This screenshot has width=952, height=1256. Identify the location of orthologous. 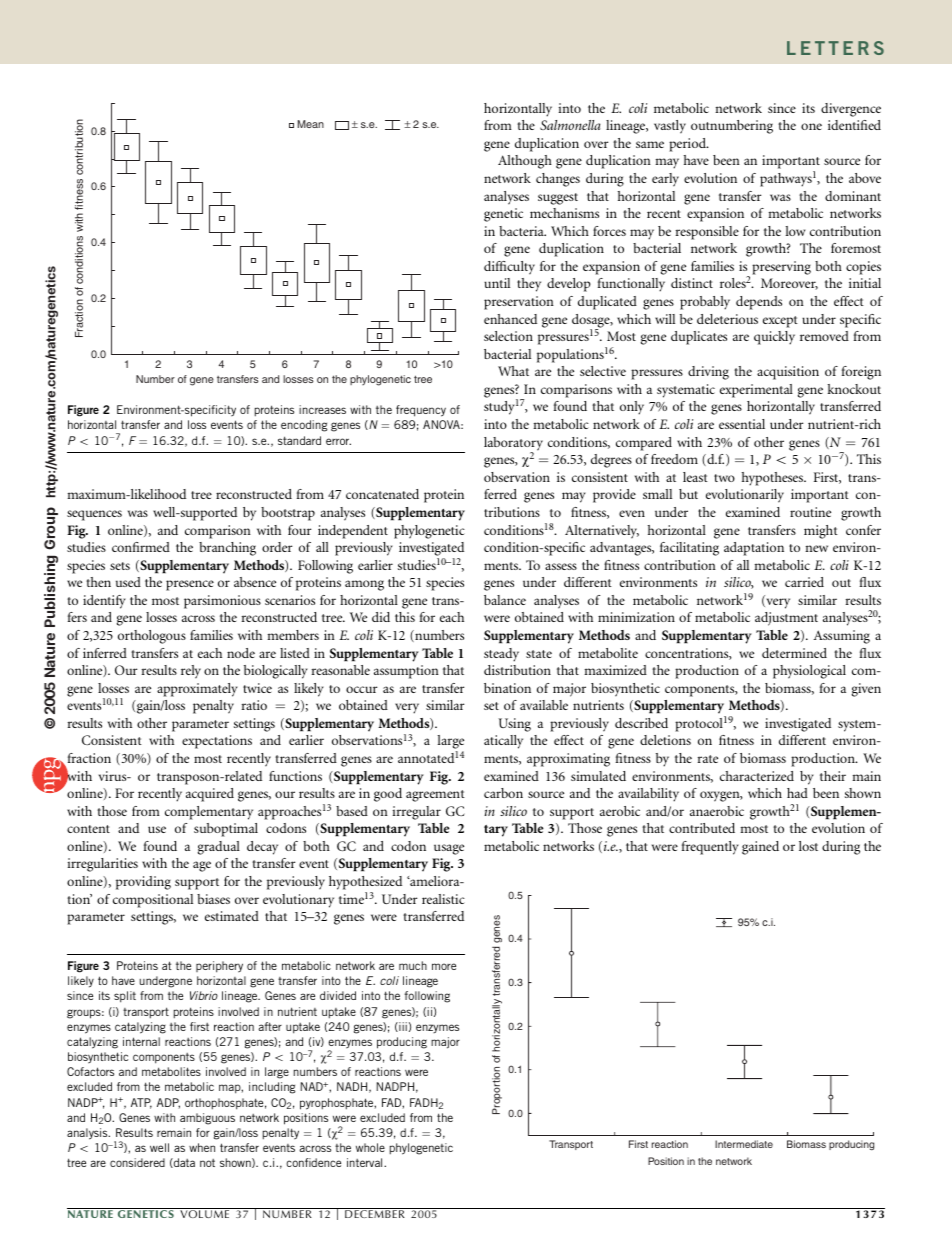
(152, 637).
